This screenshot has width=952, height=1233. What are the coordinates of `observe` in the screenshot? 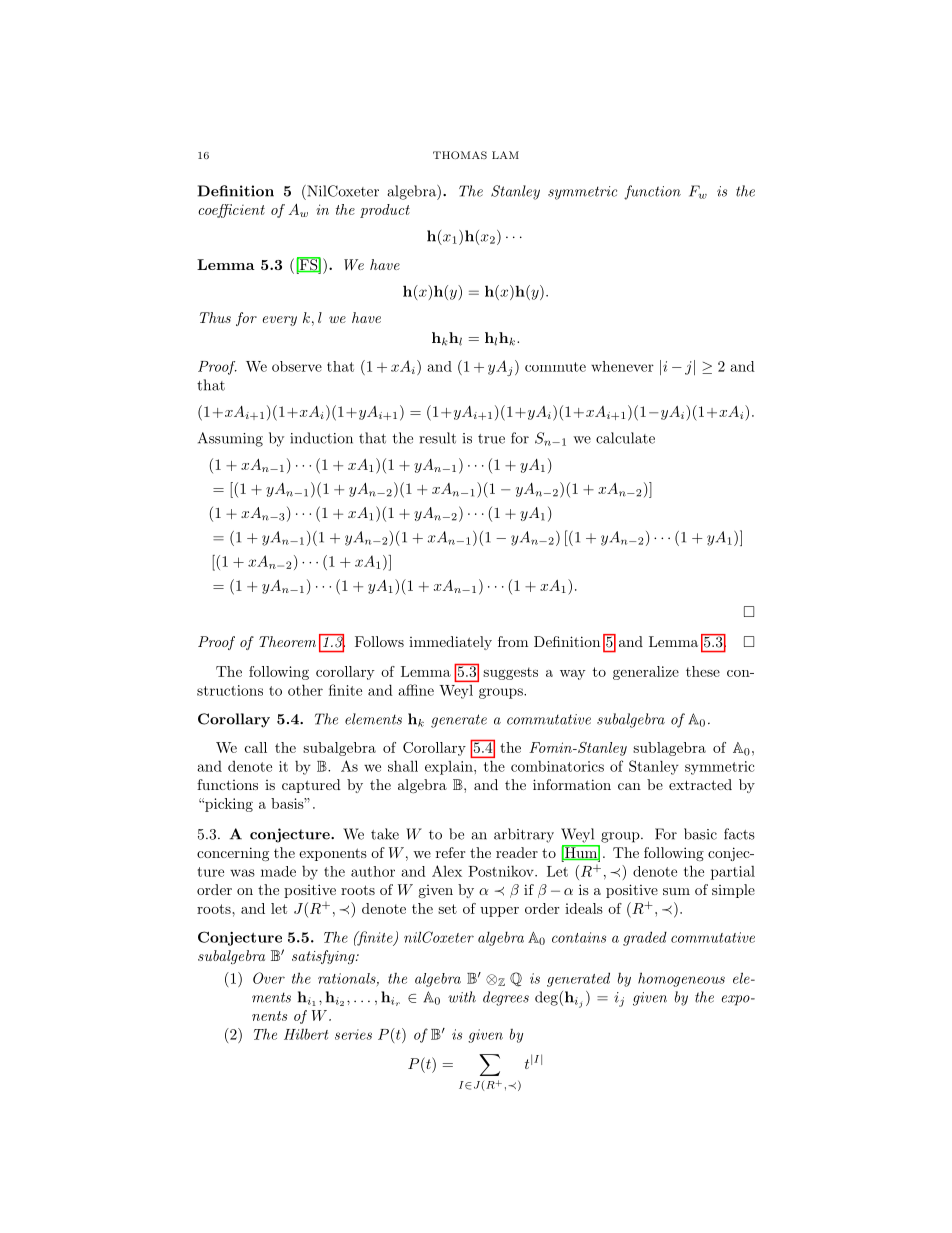 It's located at (297, 366).
